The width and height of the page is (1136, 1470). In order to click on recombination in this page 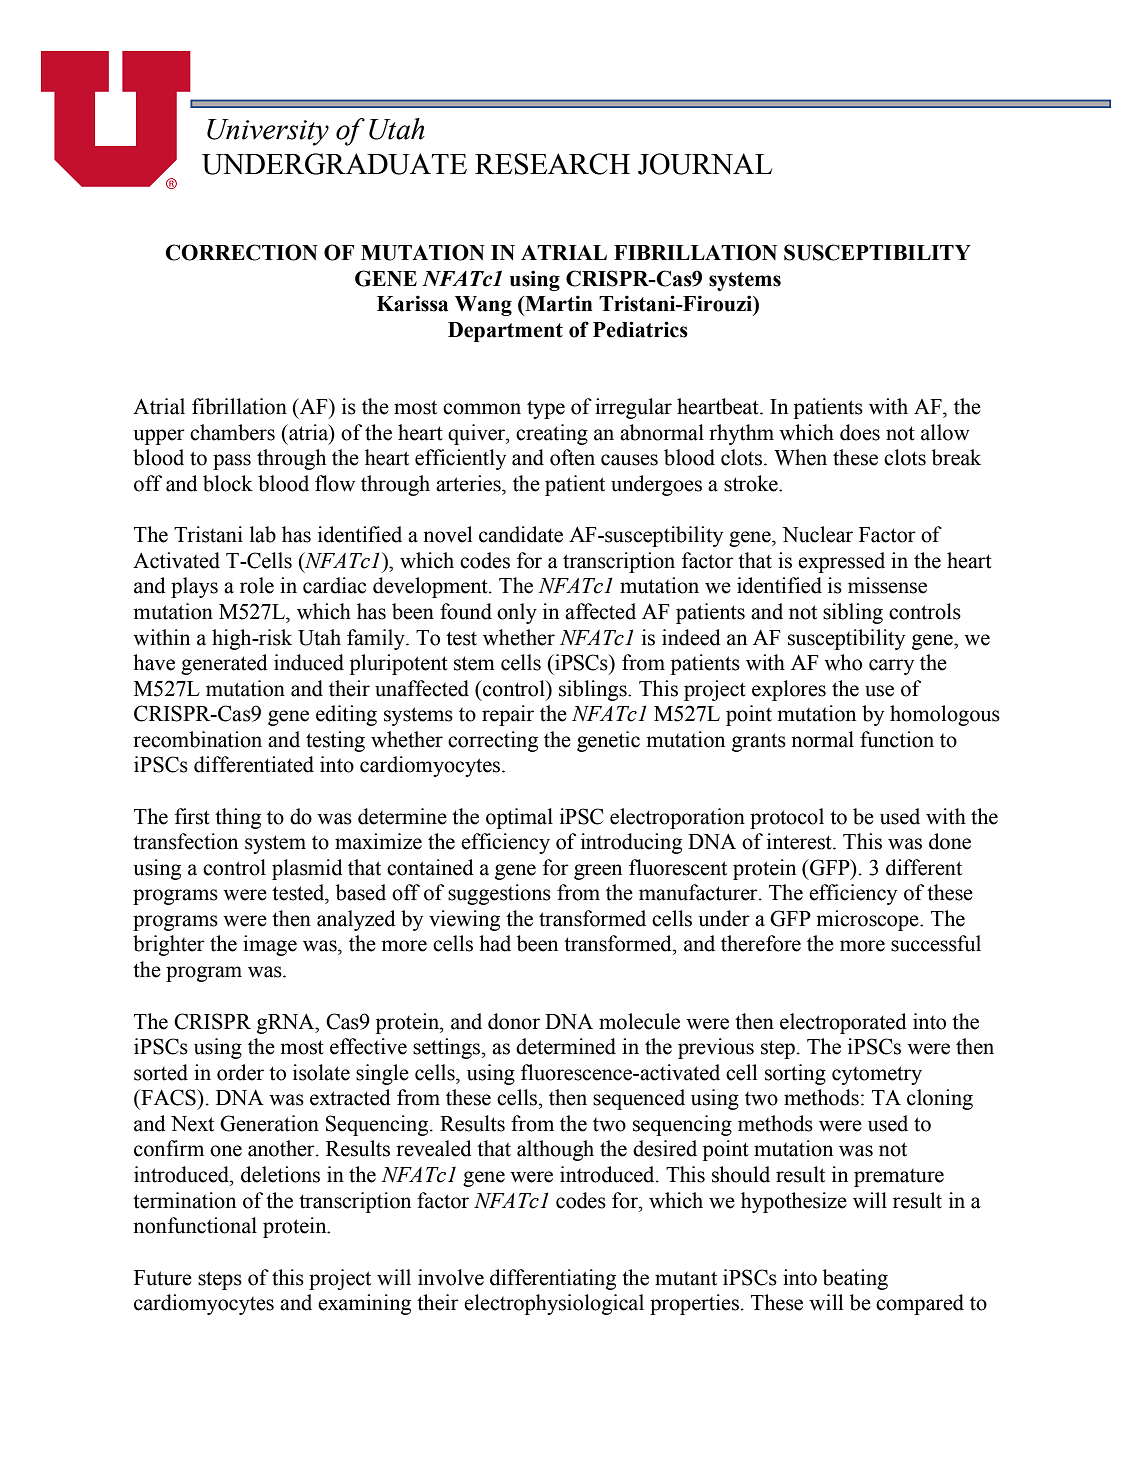, I will do `click(197, 739)`.
